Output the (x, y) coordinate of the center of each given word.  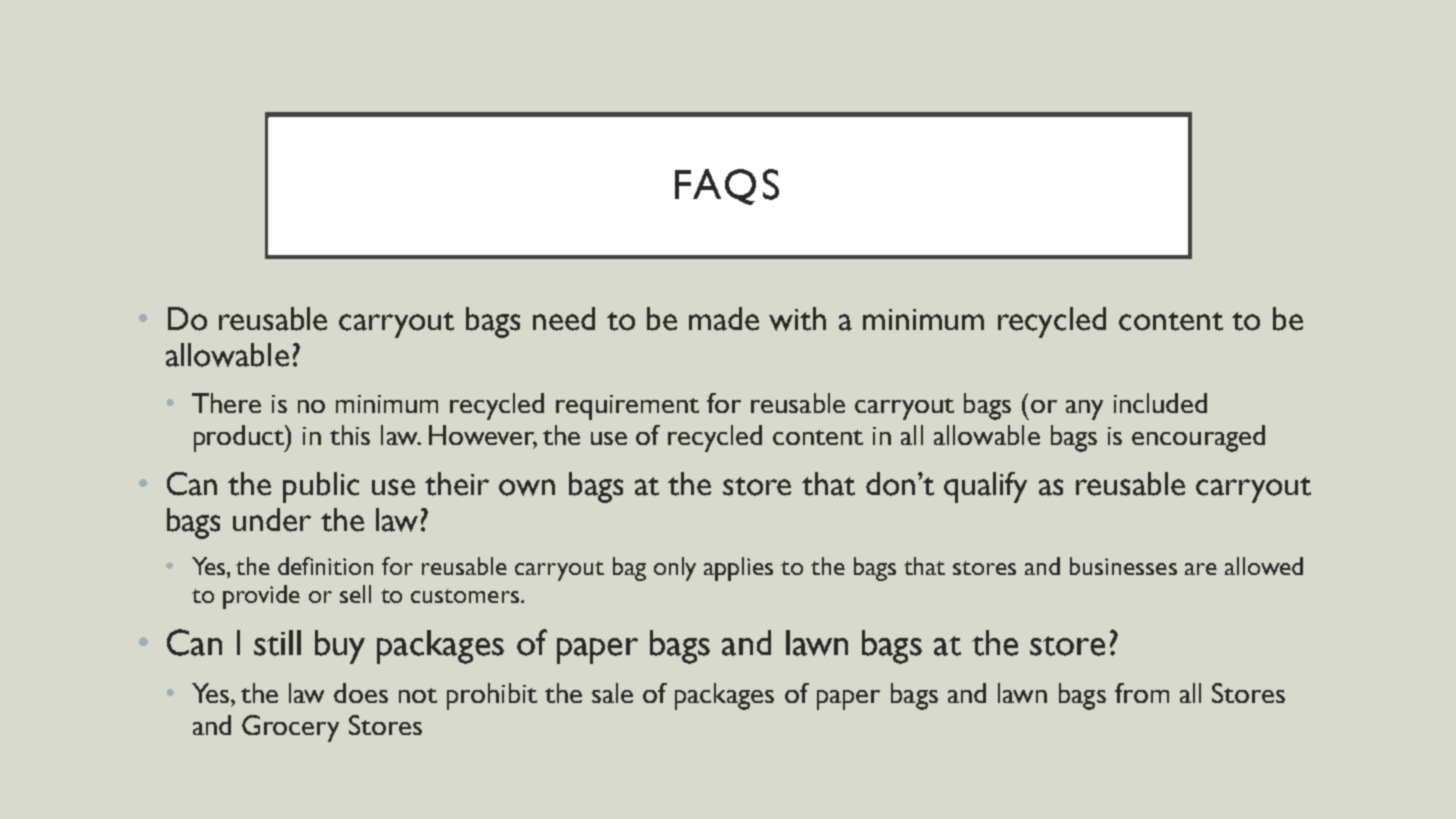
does (361, 693)
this (350, 435)
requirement (627, 407)
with (797, 319)
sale (612, 693)
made (724, 319)
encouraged (1198, 438)
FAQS (727, 187)
